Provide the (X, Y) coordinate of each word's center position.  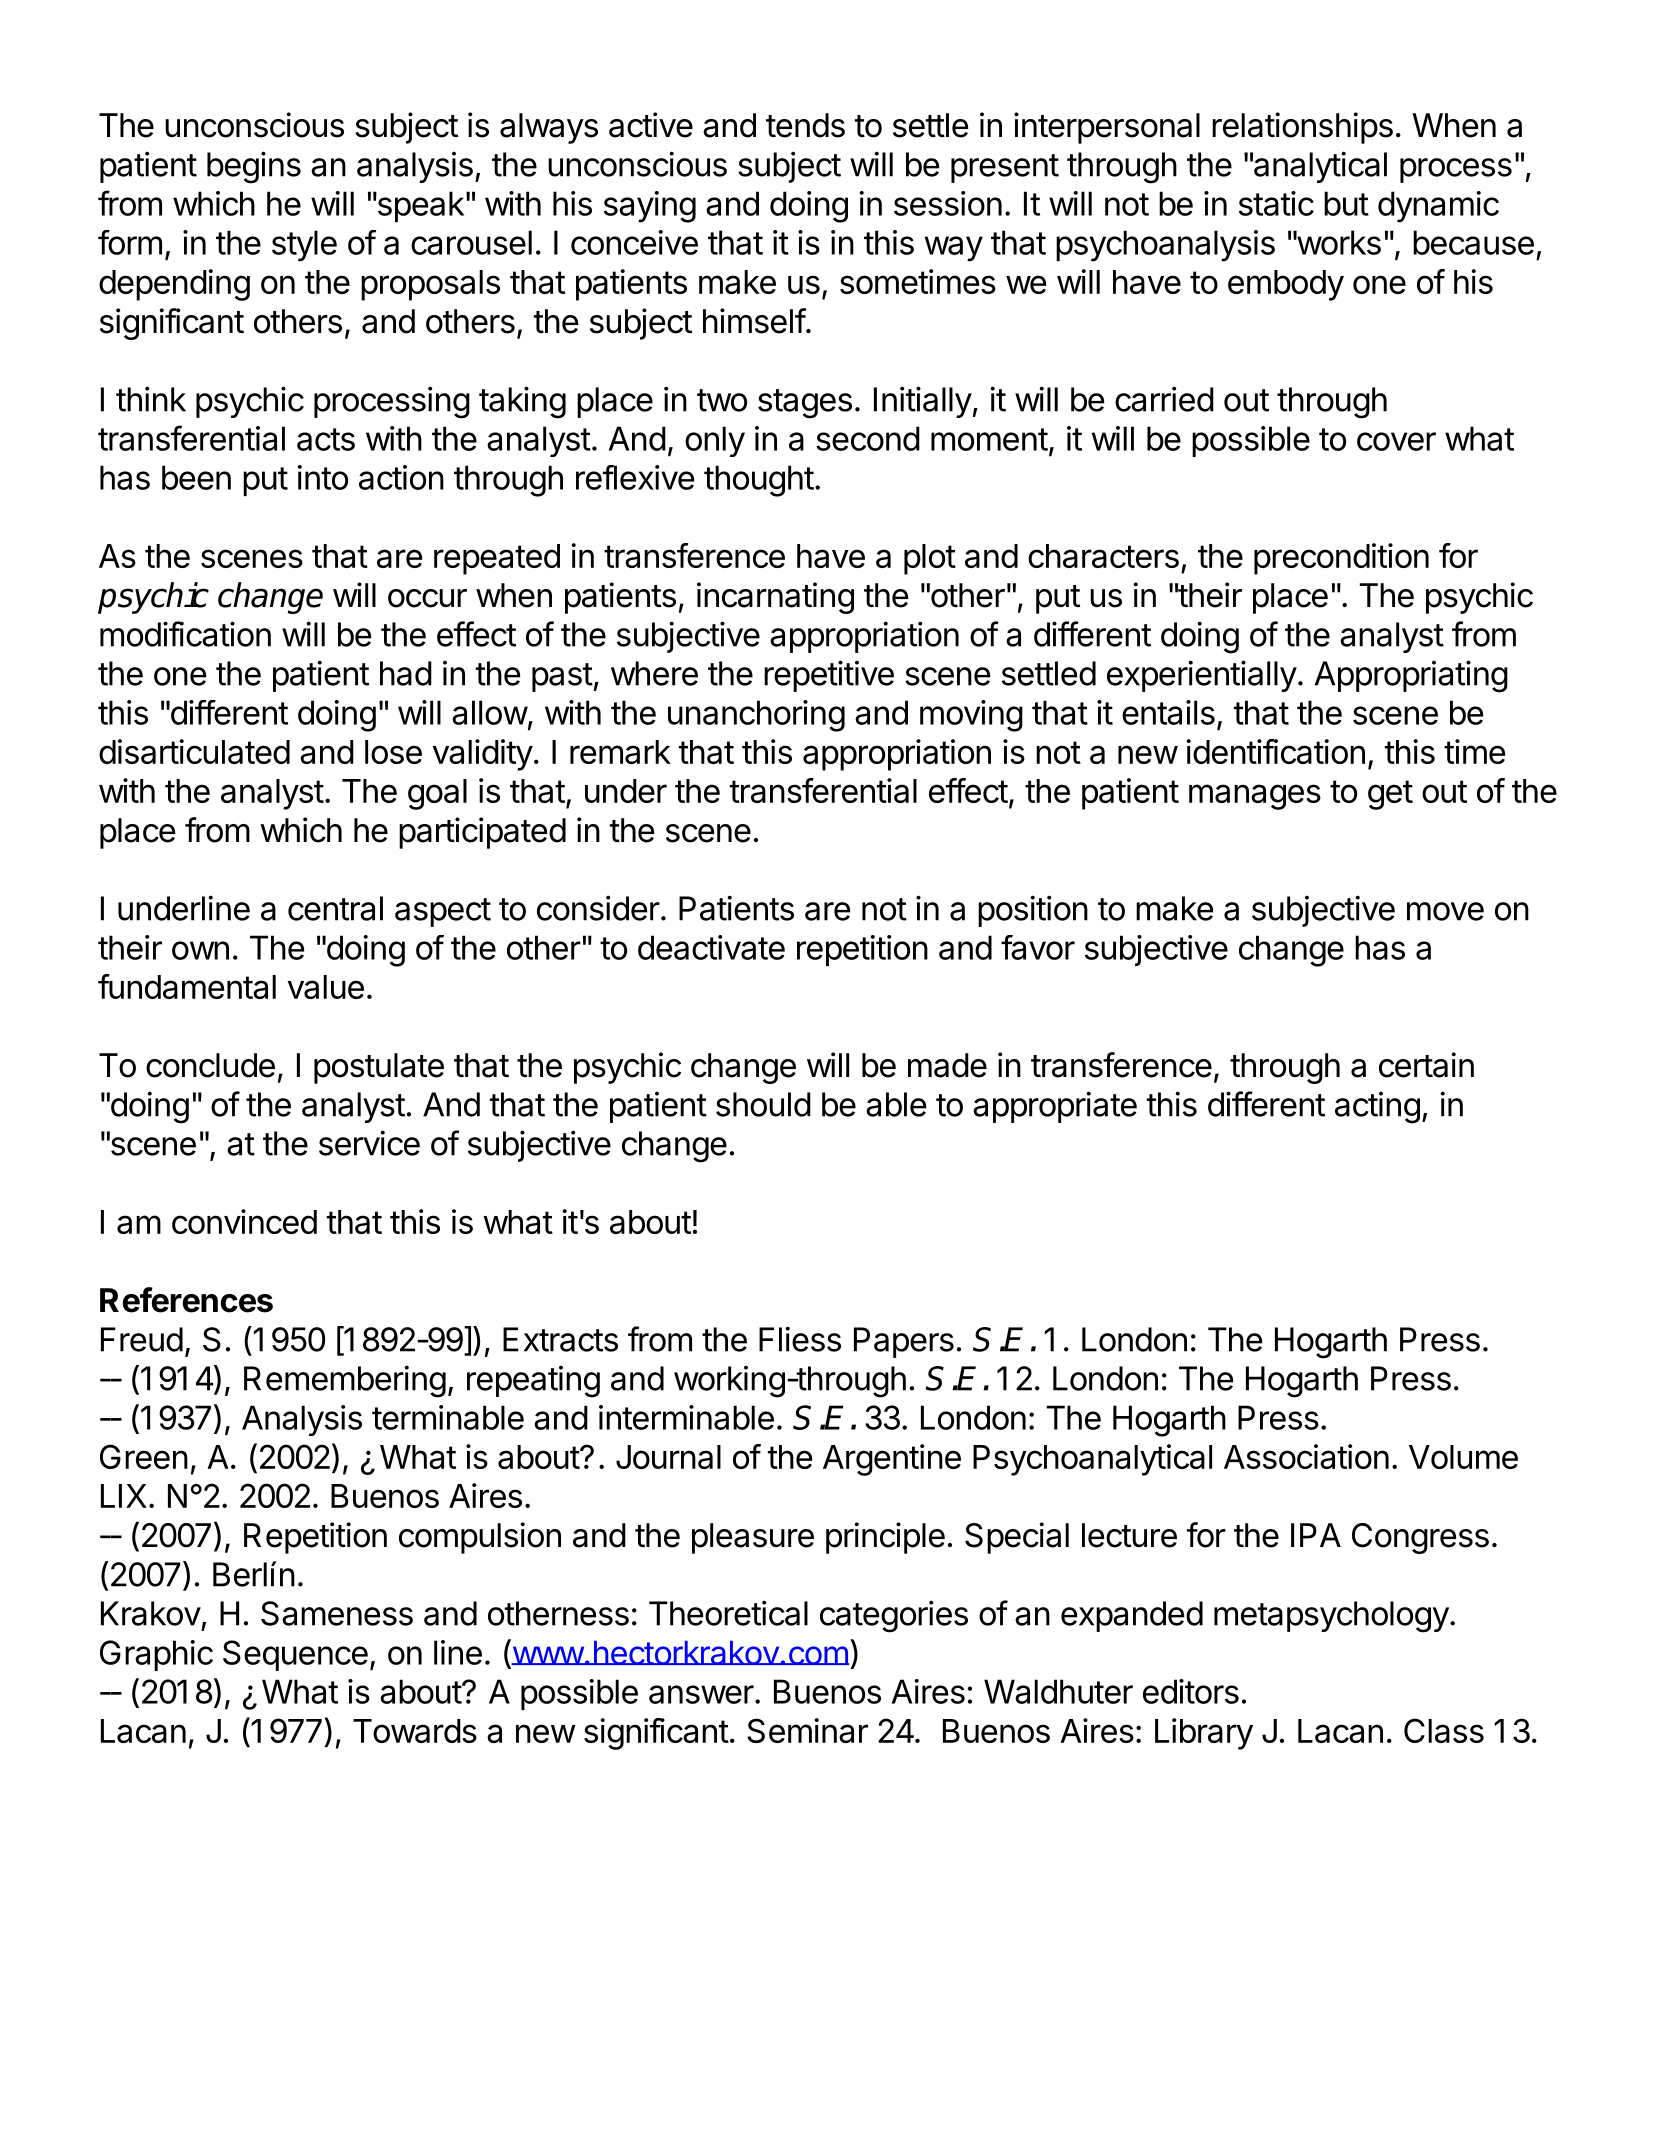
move (1445, 911)
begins (254, 167)
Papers (904, 1342)
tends (805, 125)
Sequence (295, 1655)
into (322, 477)
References (186, 1300)
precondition (1341, 559)
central (335, 908)
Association (1306, 1456)
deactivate (711, 947)
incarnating (775, 598)
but (1346, 203)
